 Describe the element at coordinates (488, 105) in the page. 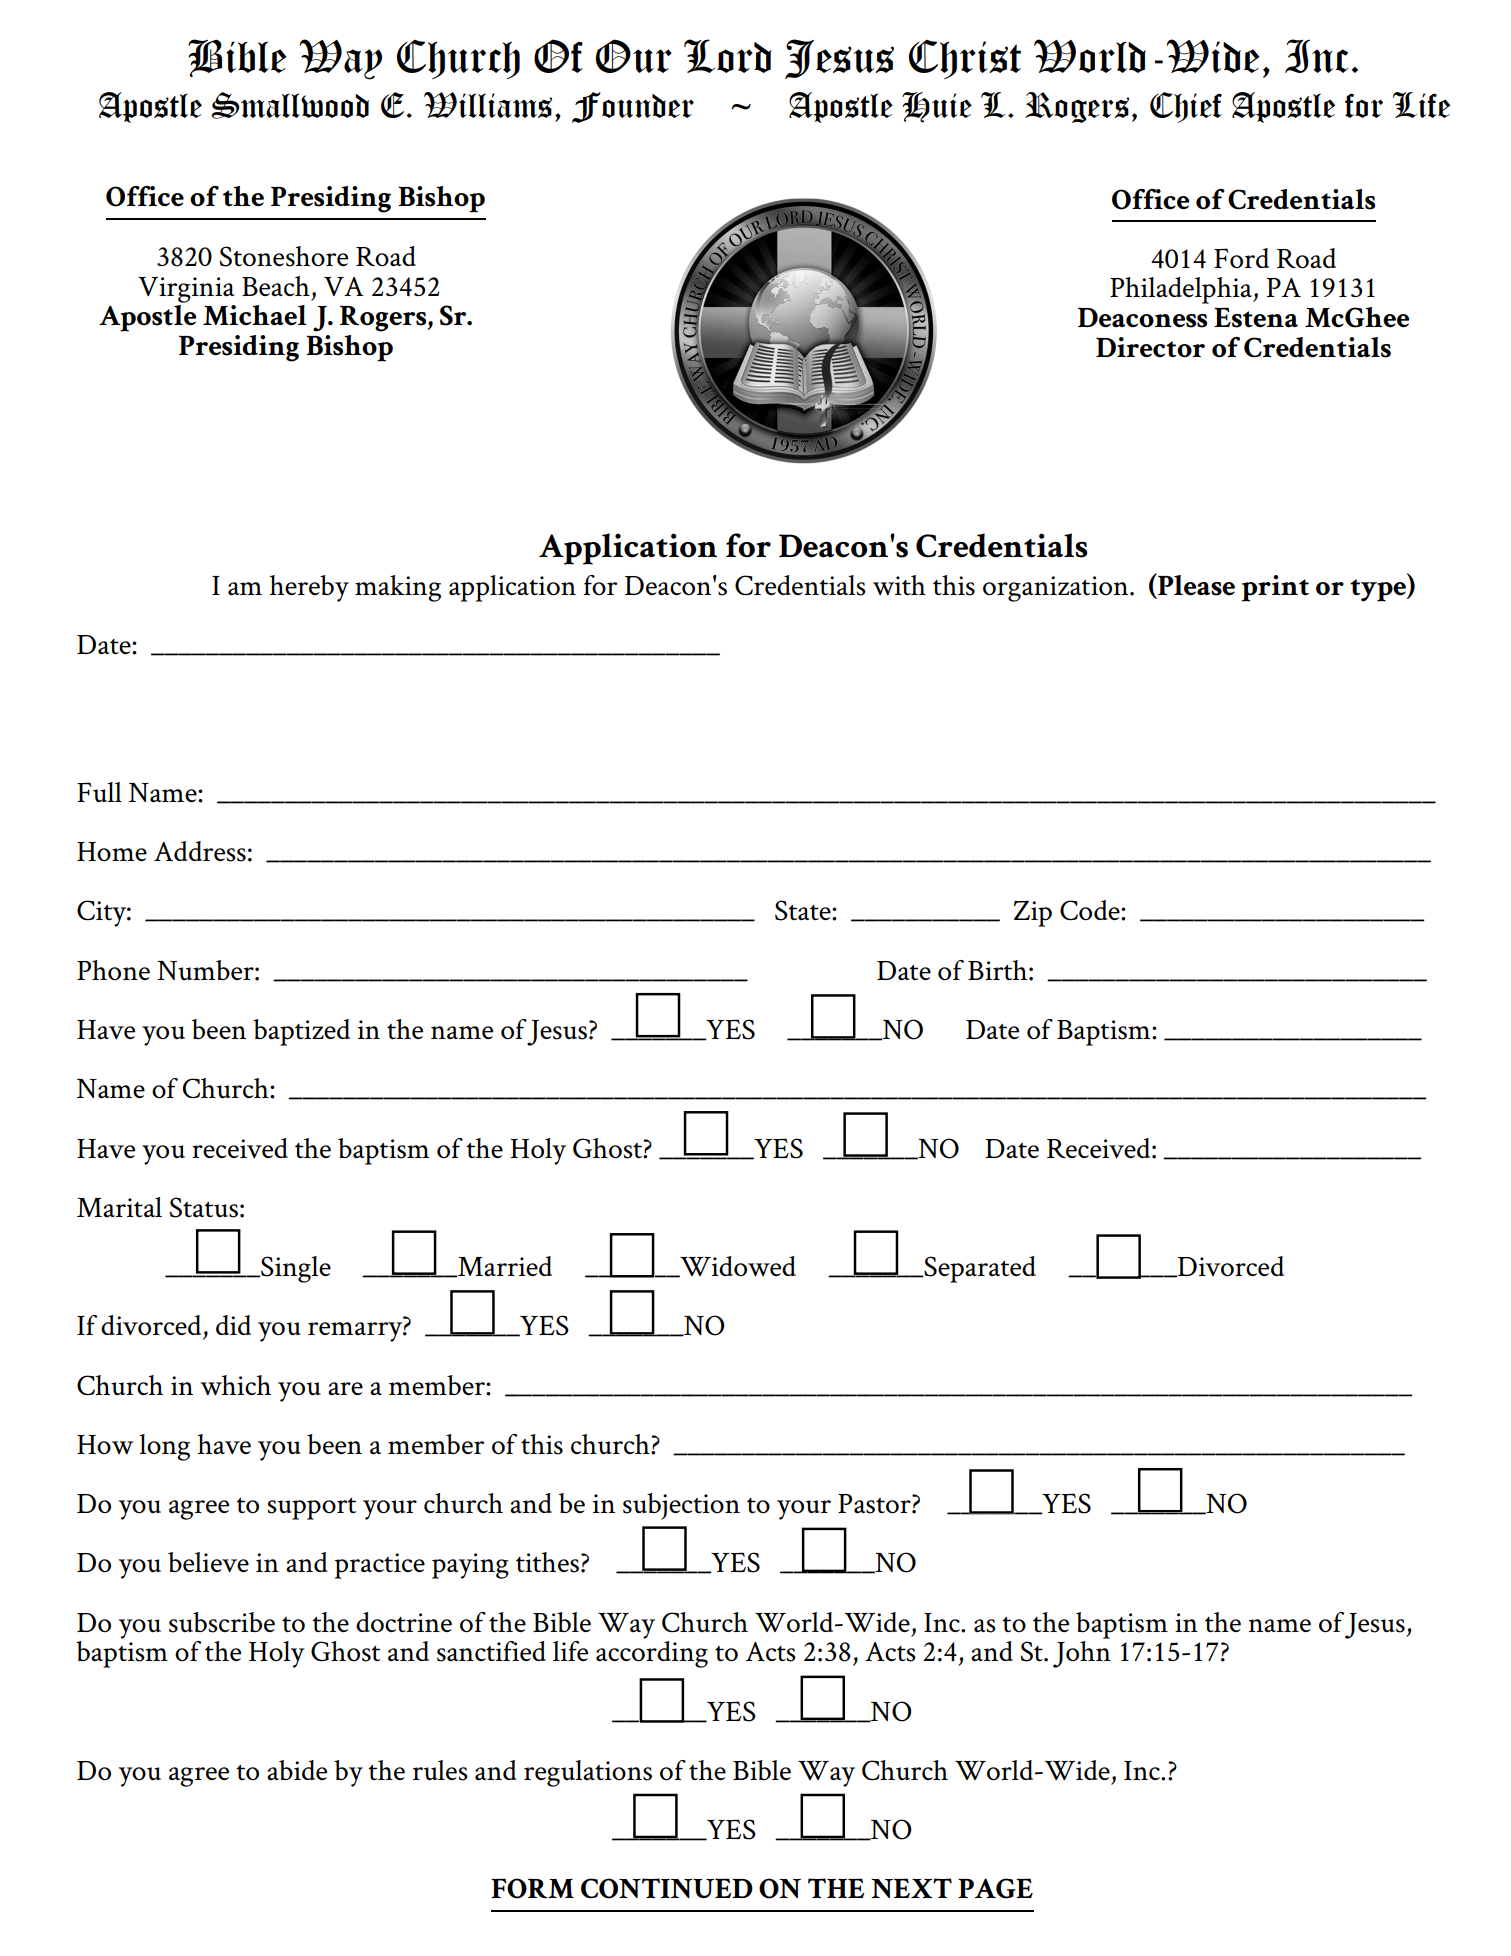

I see `Williams` at that location.
